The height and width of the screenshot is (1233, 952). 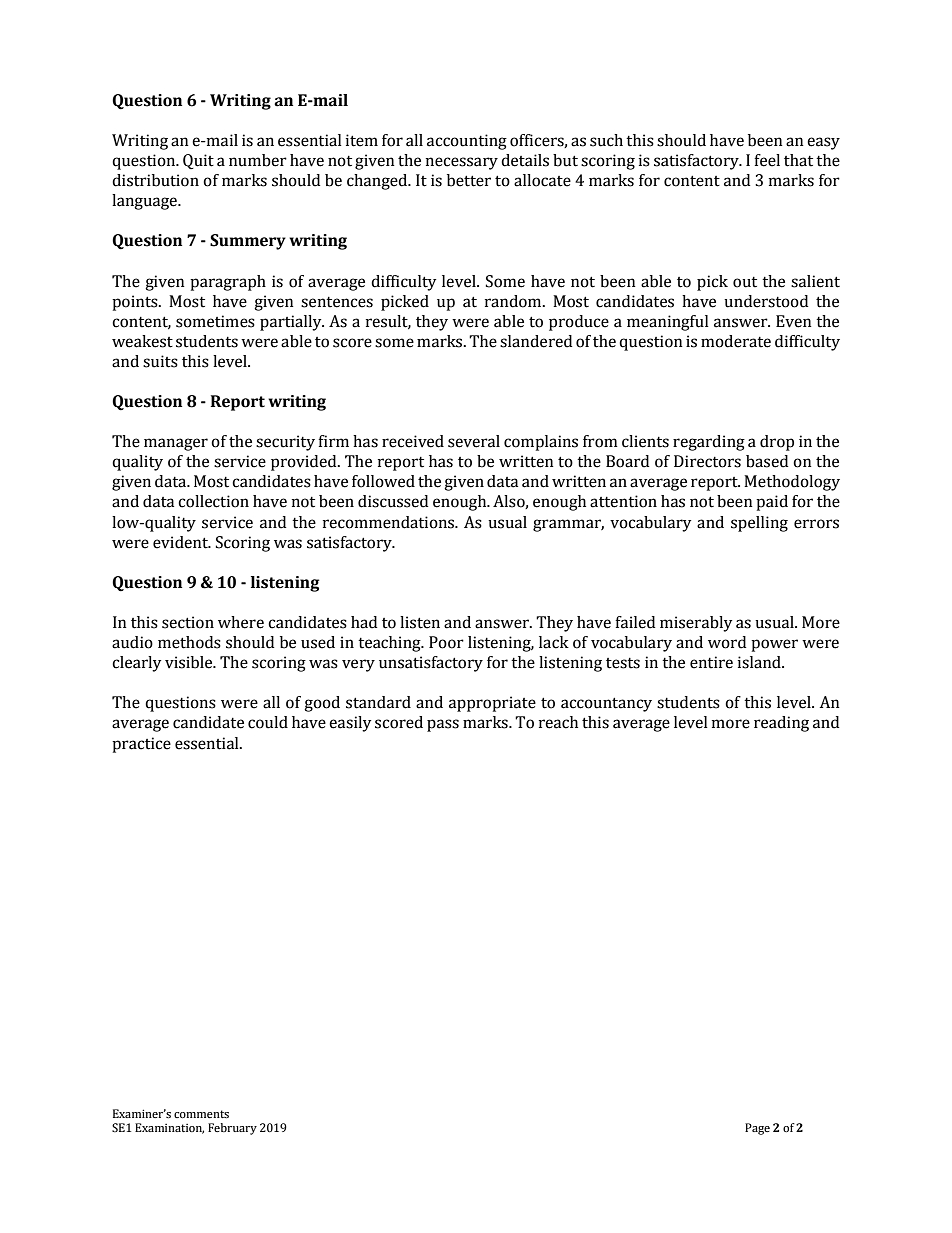 What do you see at coordinates (446, 642) in the screenshot?
I see `Poor` at bounding box center [446, 642].
